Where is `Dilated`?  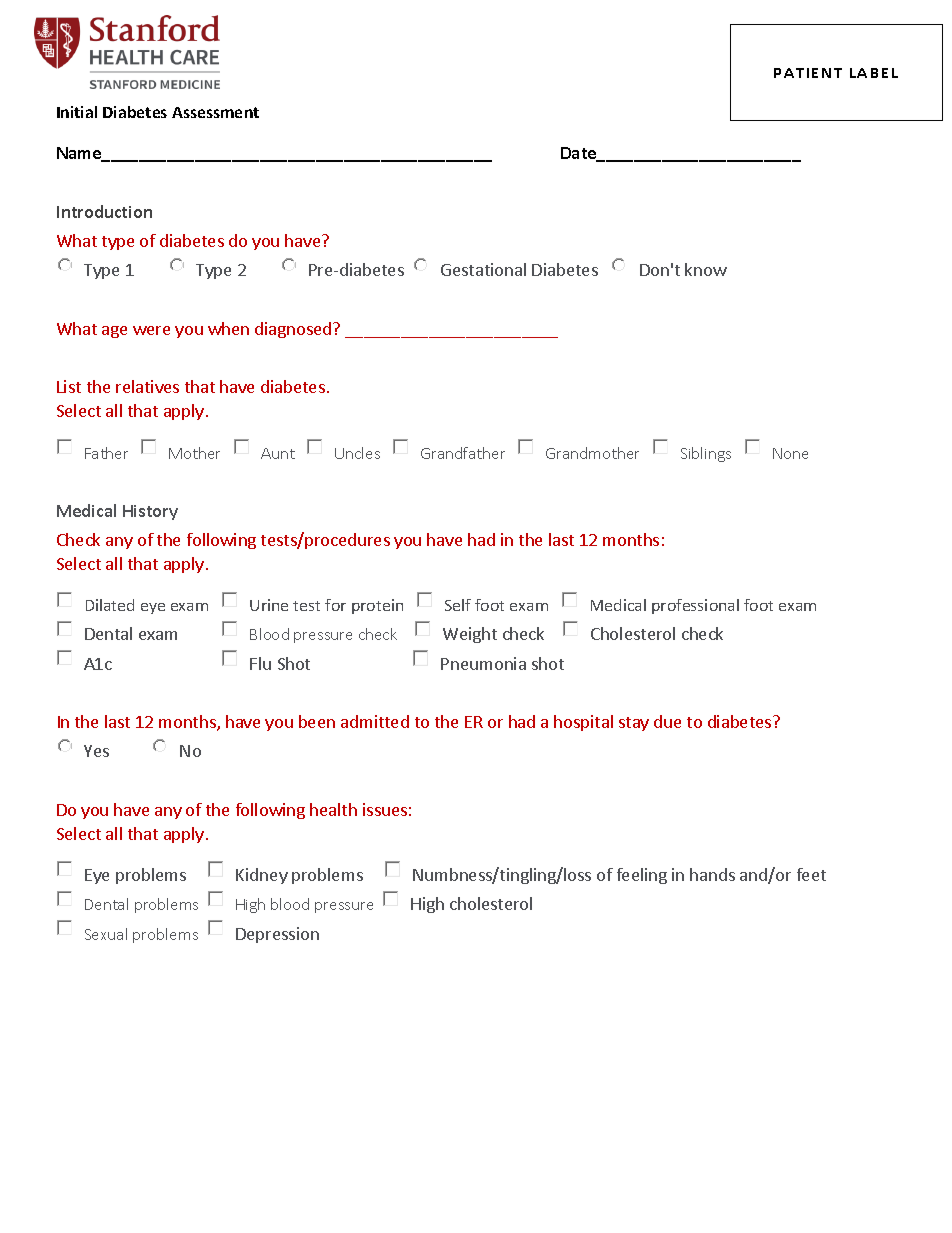 Dilated is located at coordinates (110, 605).
